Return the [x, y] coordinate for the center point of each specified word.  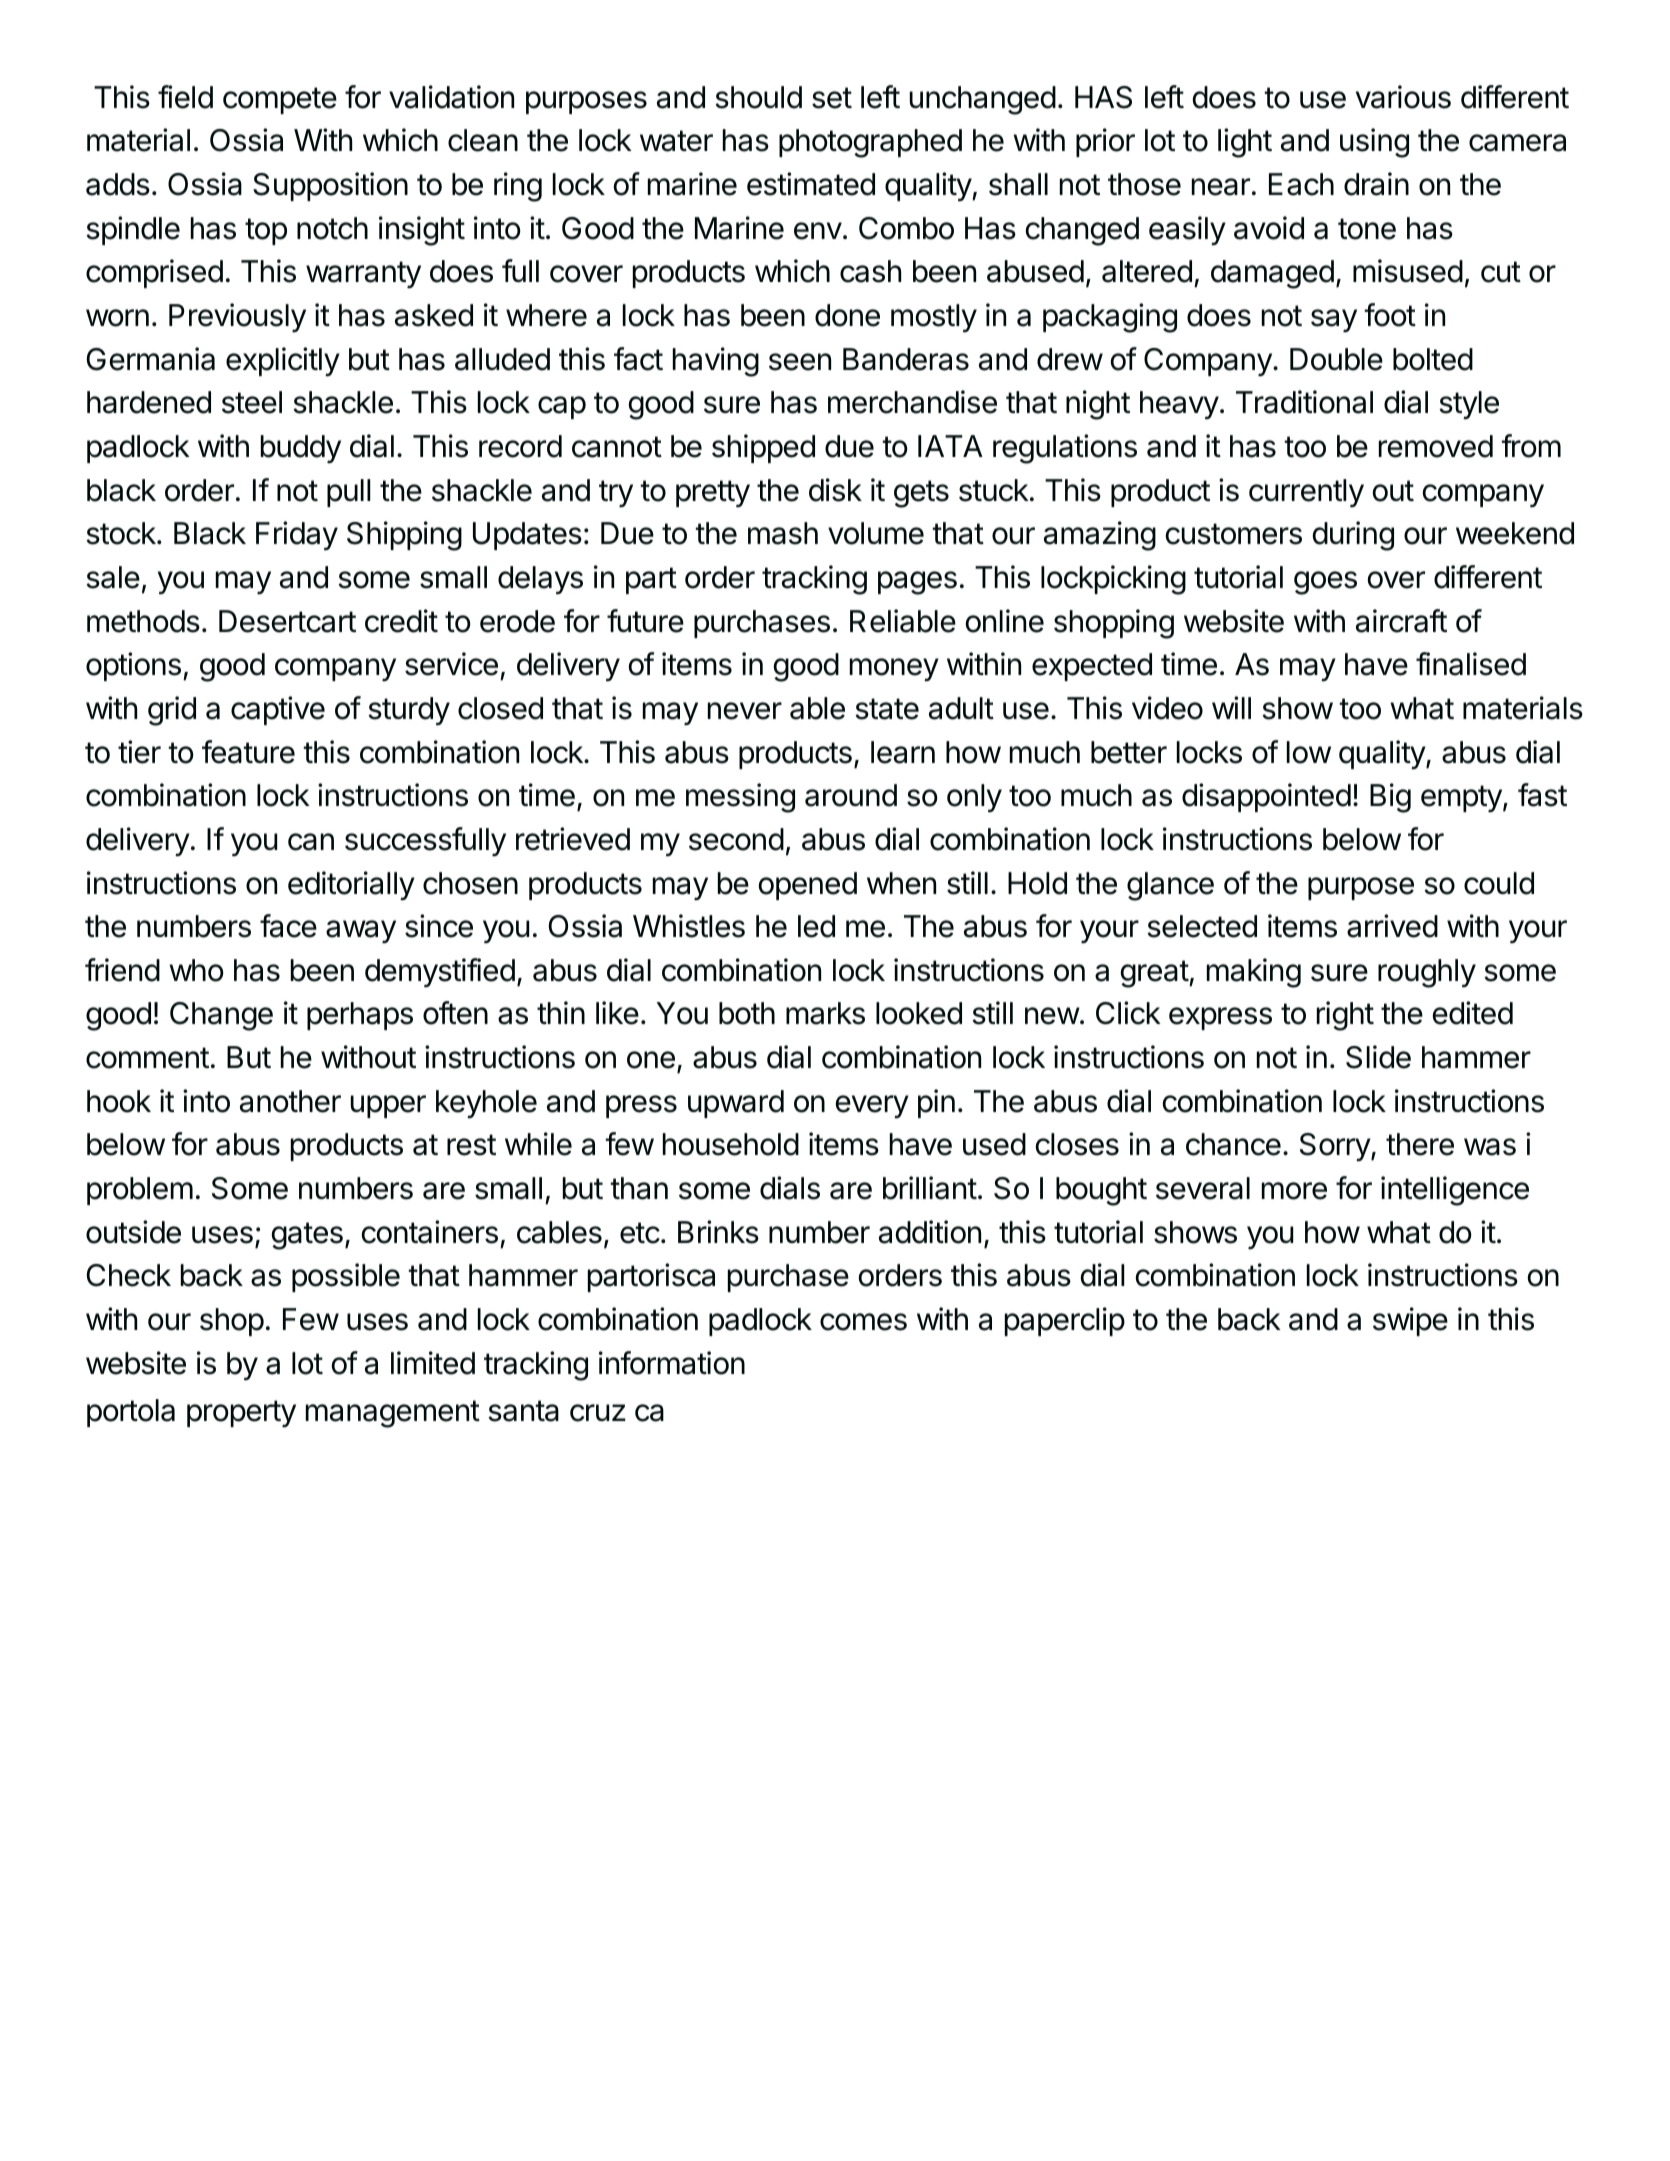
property [241, 1413]
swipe [1410, 1321]
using [1374, 143]
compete [280, 100]
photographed [870, 143]
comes [863, 1322]
